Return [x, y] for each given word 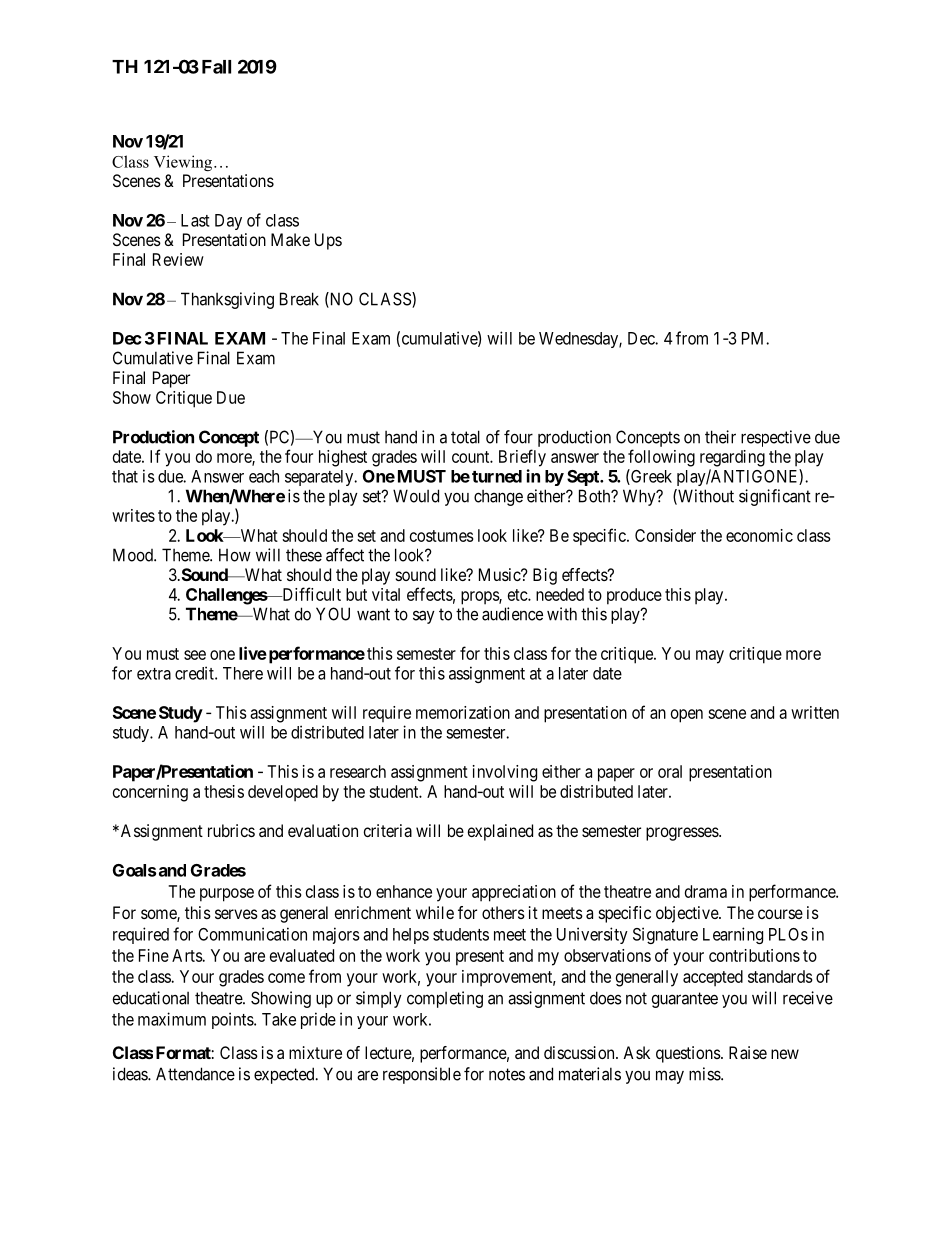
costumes [442, 536]
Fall [216, 67]
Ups [328, 241]
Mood [134, 555]
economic [759, 535]
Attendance [195, 1074]
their [720, 437]
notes [507, 1074]
